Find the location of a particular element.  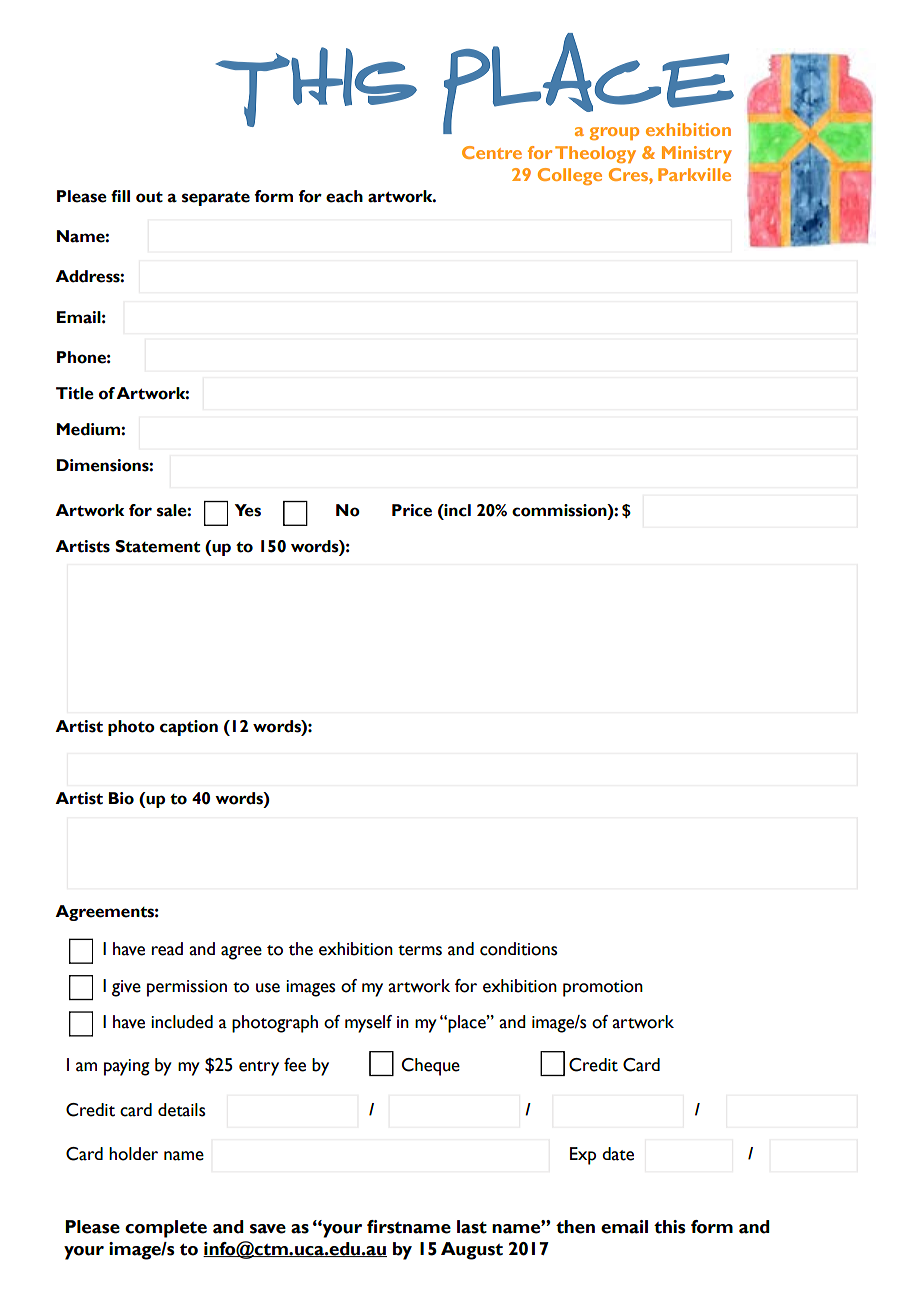

myself is located at coordinates (368, 1024).
